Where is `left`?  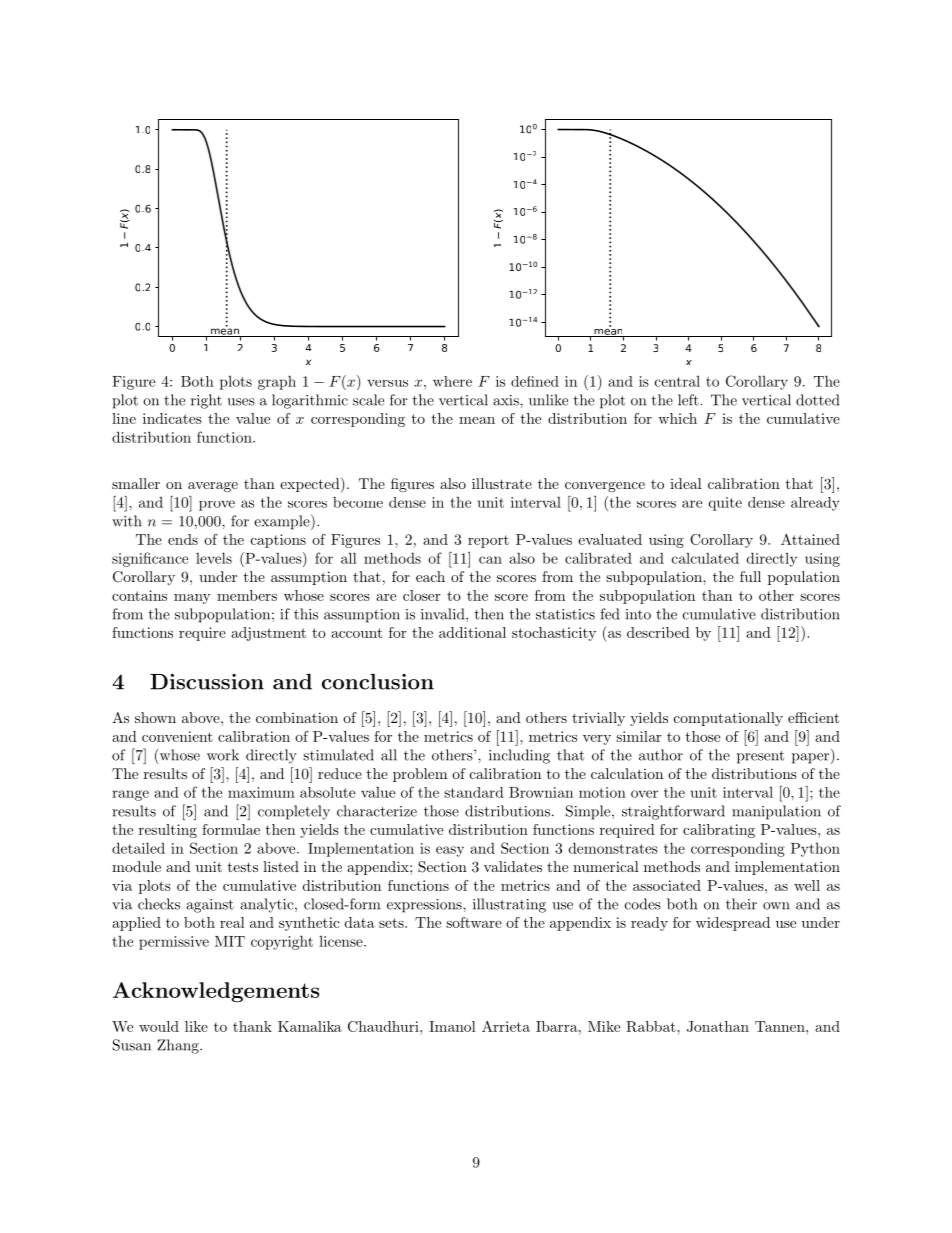
left is located at coordinates (688, 400).
